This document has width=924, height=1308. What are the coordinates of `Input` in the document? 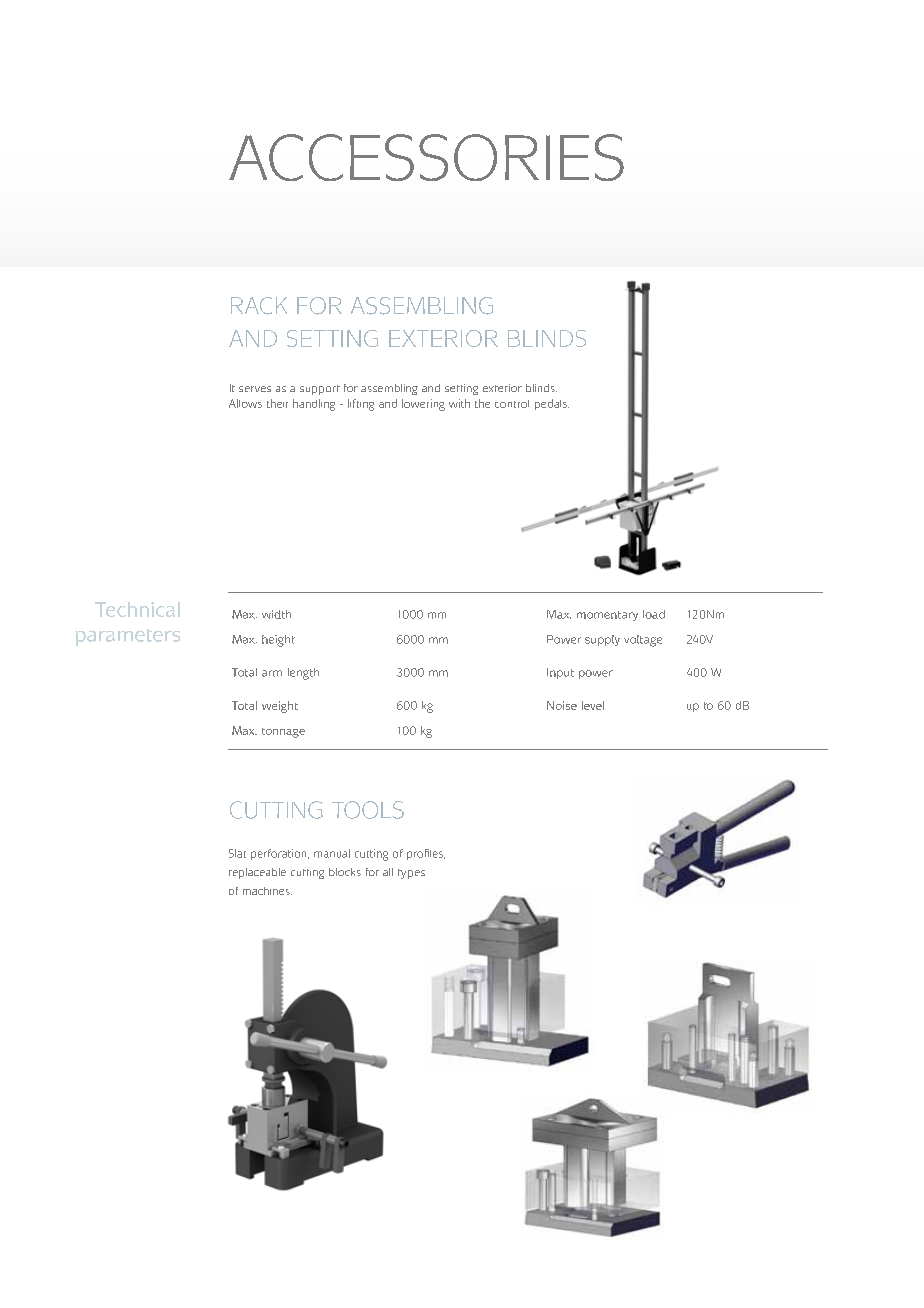 It's located at (560, 673).
